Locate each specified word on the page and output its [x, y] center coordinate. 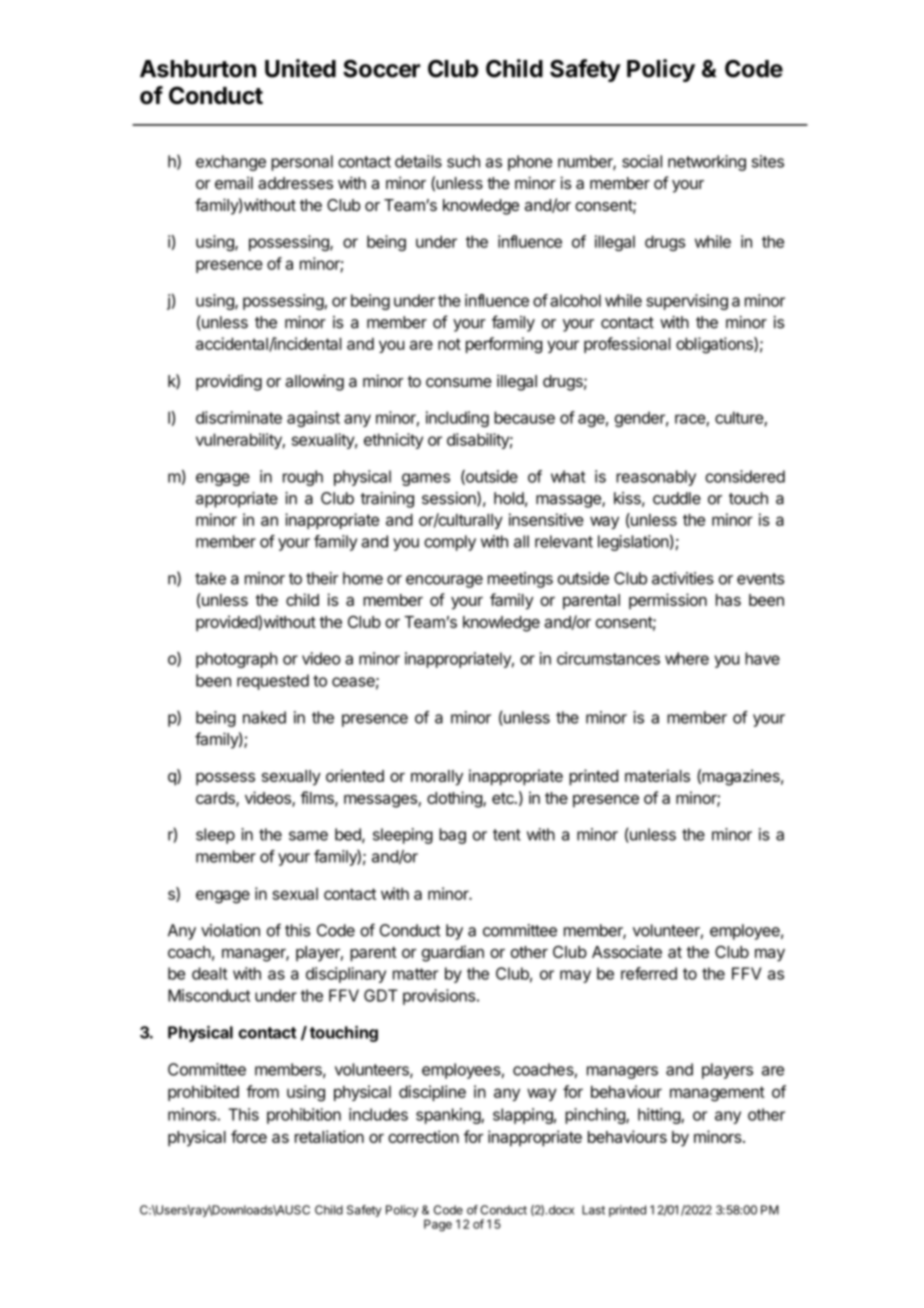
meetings [520, 580]
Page [438, 1225]
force [249, 1136]
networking [707, 163]
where [687, 658]
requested [273, 682]
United [300, 68]
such [463, 161]
